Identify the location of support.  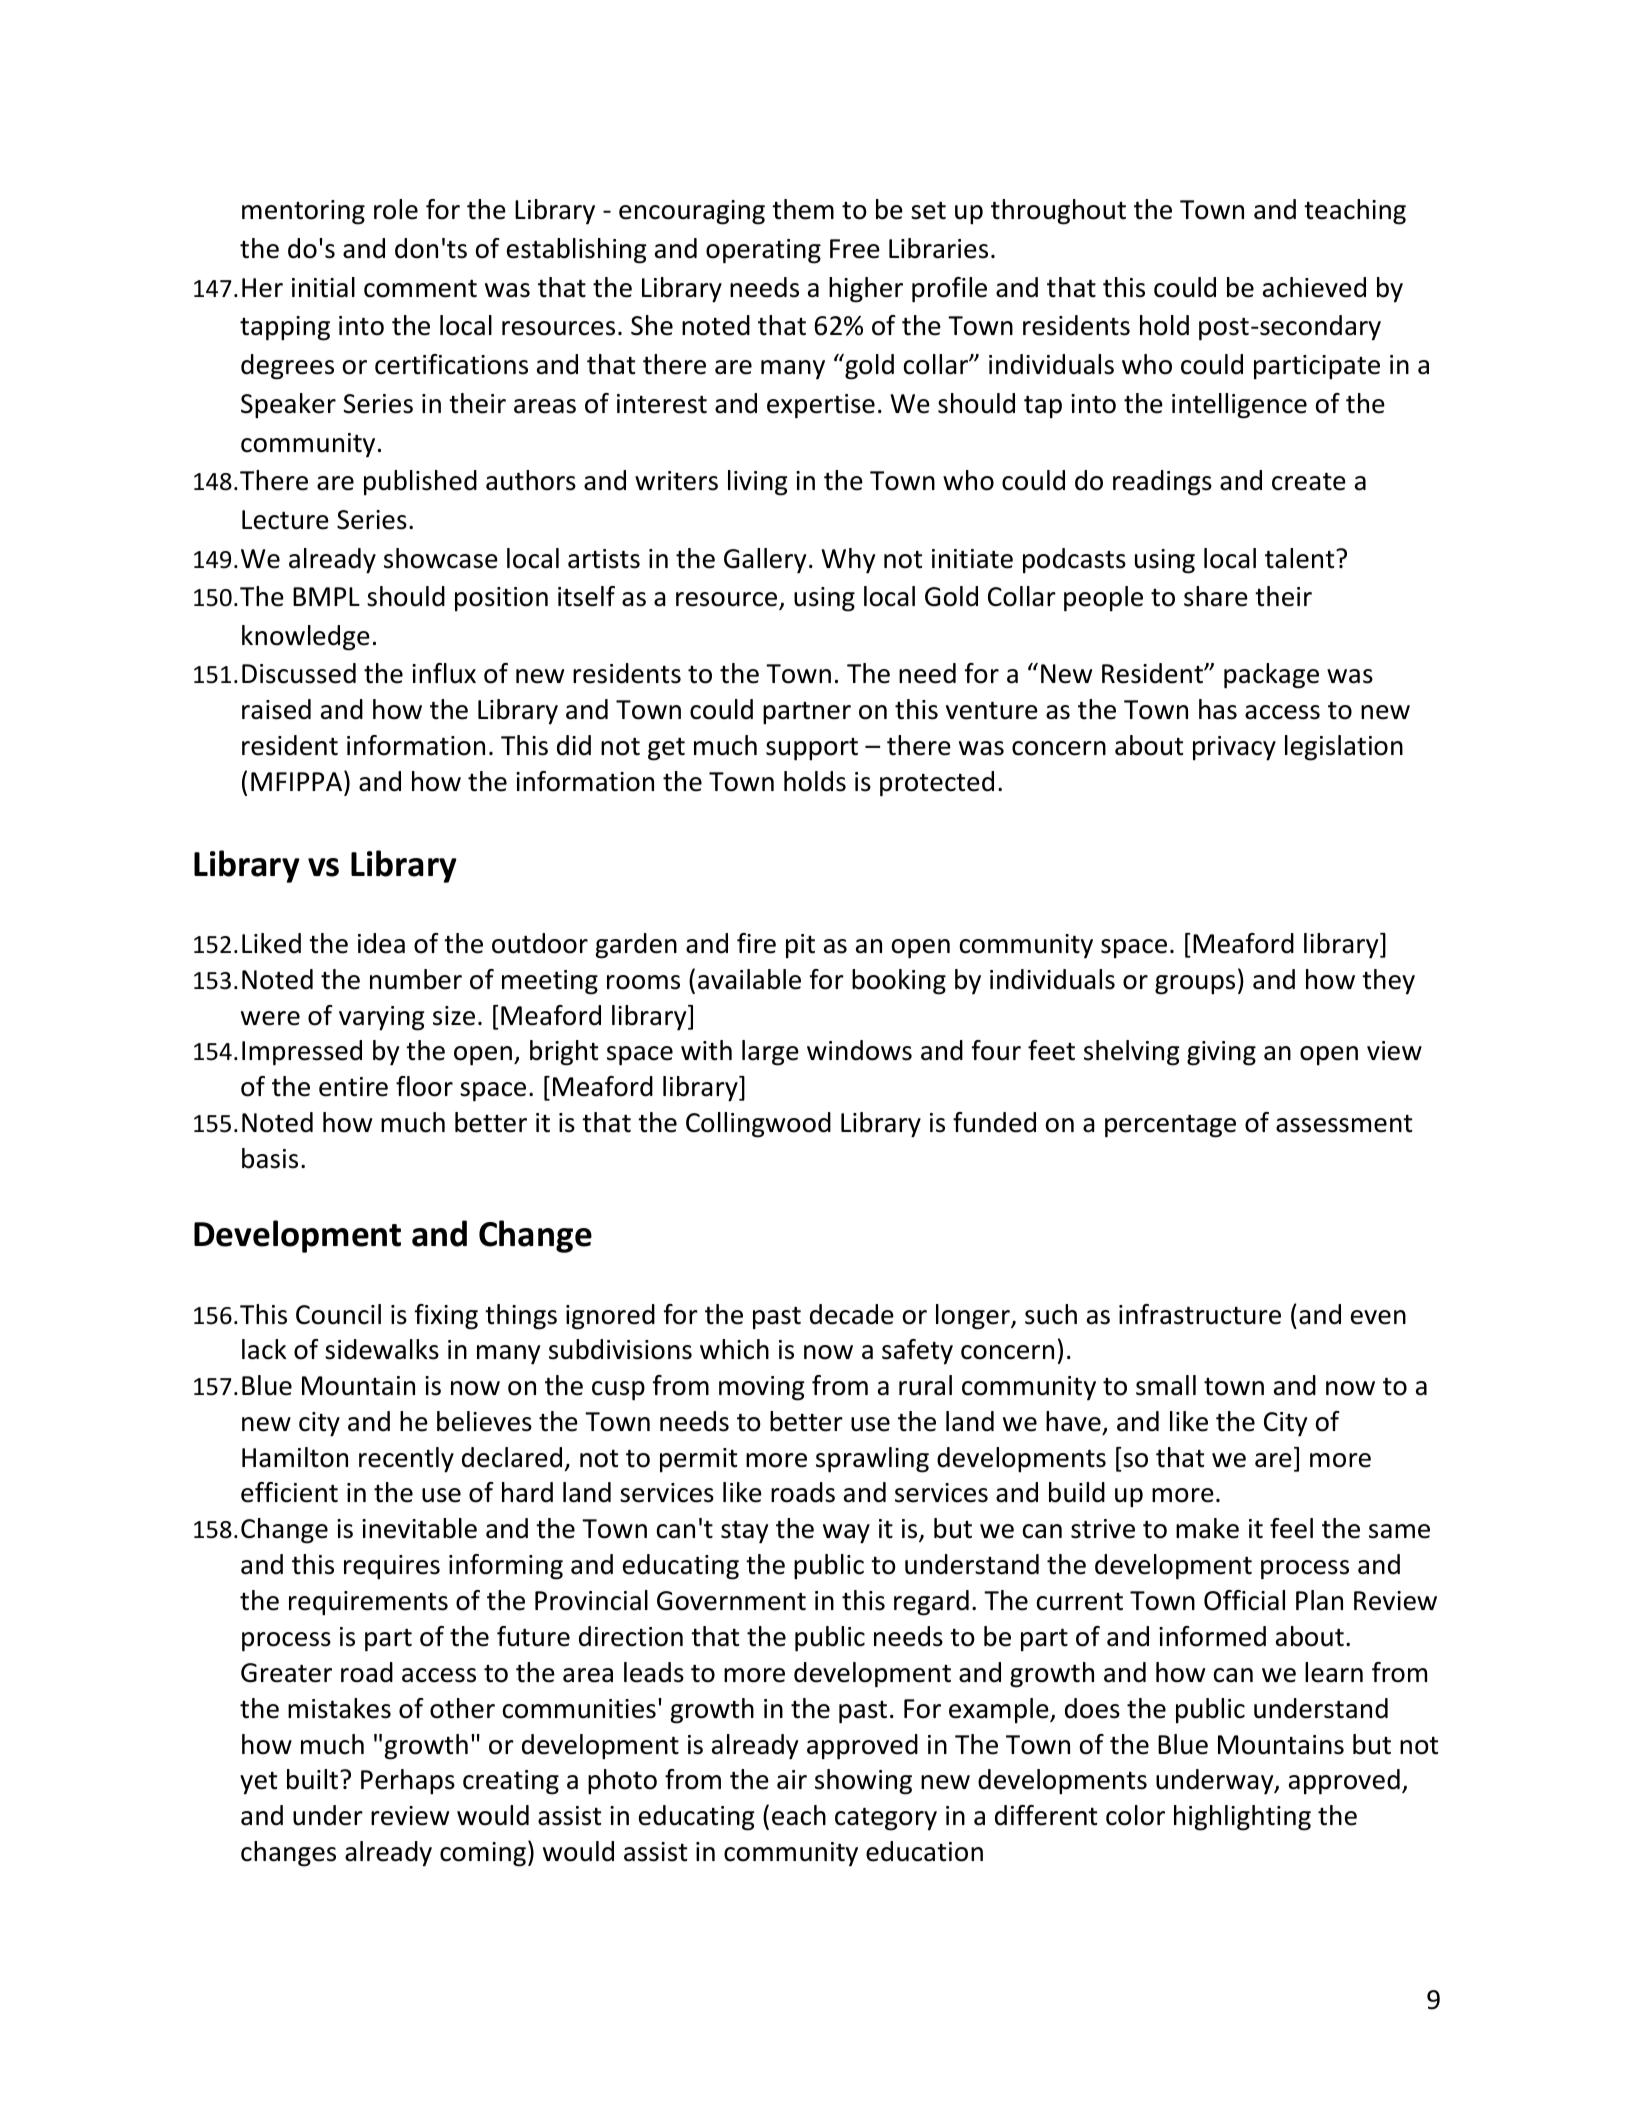
(812, 749).
